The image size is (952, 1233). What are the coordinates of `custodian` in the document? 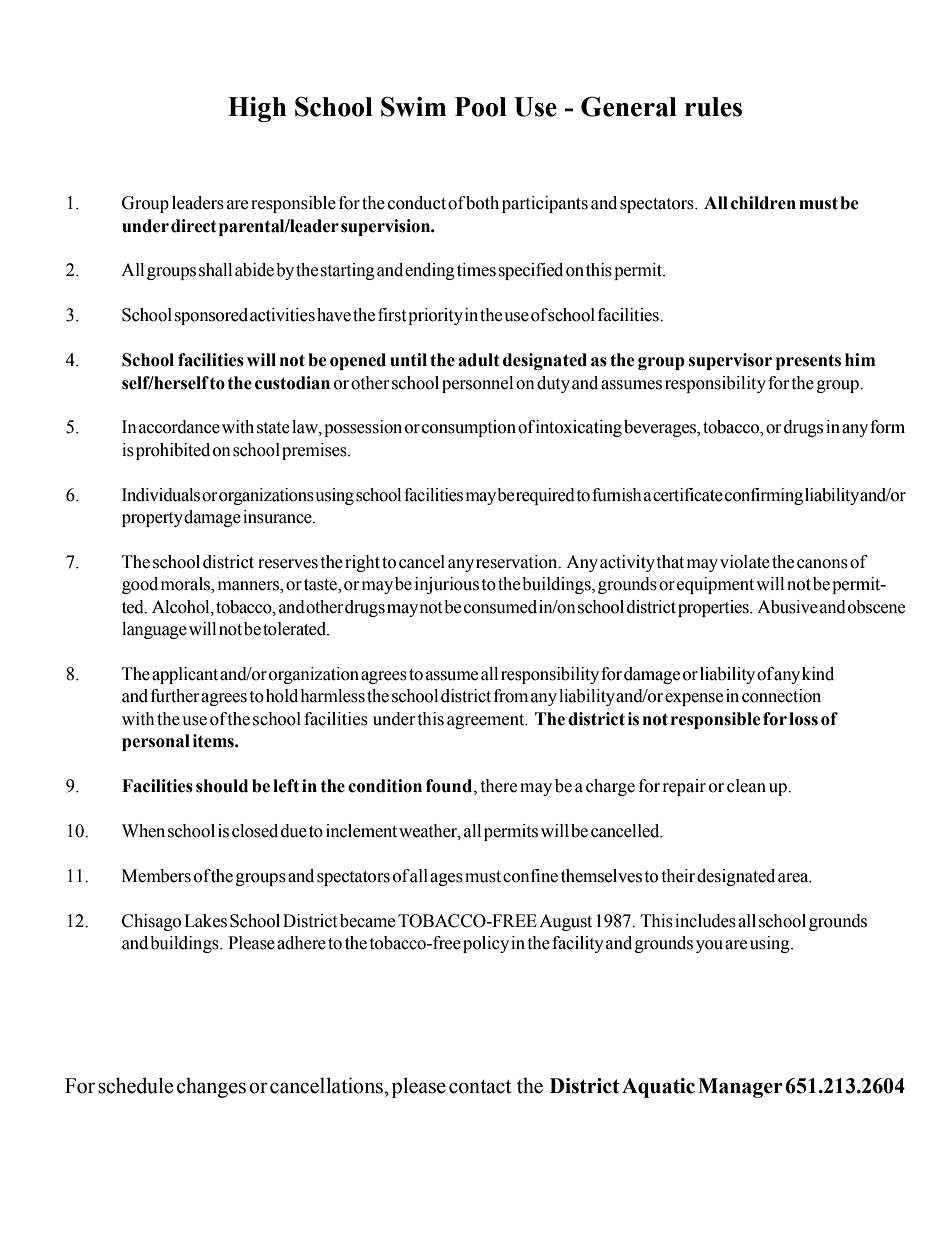 It's located at (292, 383).
